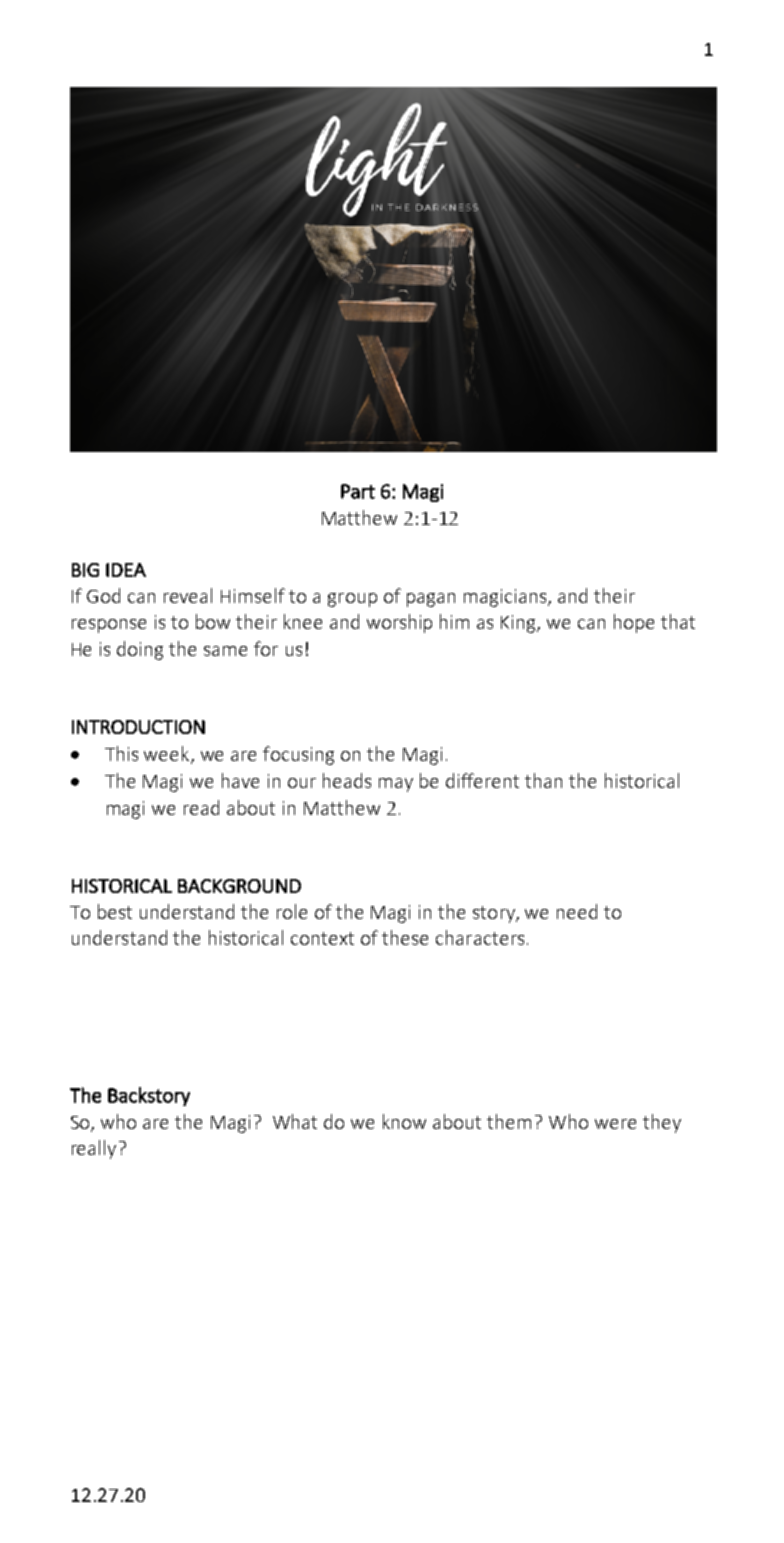  I want to click on need, so click(577, 911).
